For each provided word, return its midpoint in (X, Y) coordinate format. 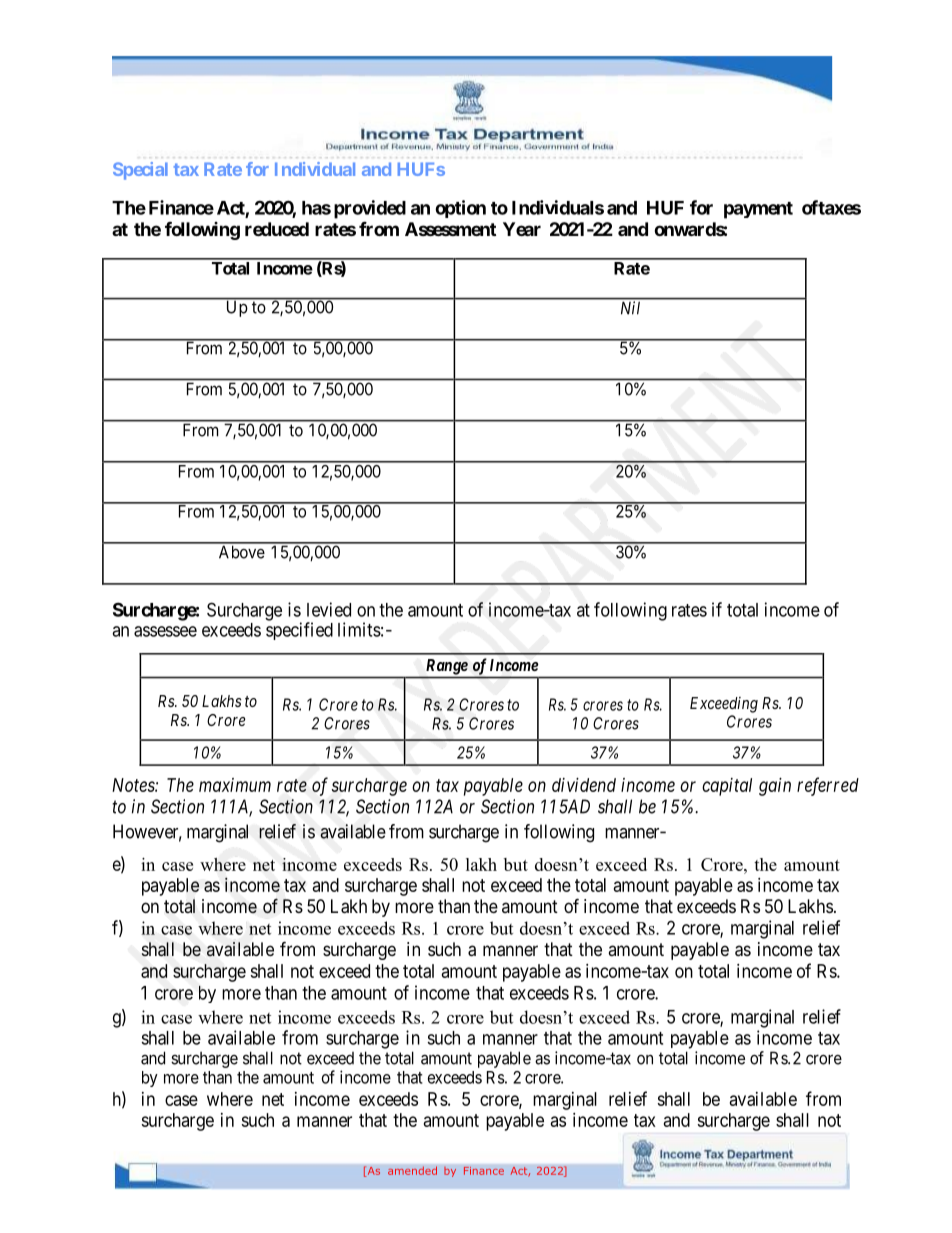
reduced (277, 229)
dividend (584, 785)
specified (299, 631)
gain (775, 787)
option (460, 209)
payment (758, 210)
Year (522, 229)
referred (828, 786)
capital (727, 787)
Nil (630, 307)
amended (412, 1170)
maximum (235, 785)
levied (329, 609)
